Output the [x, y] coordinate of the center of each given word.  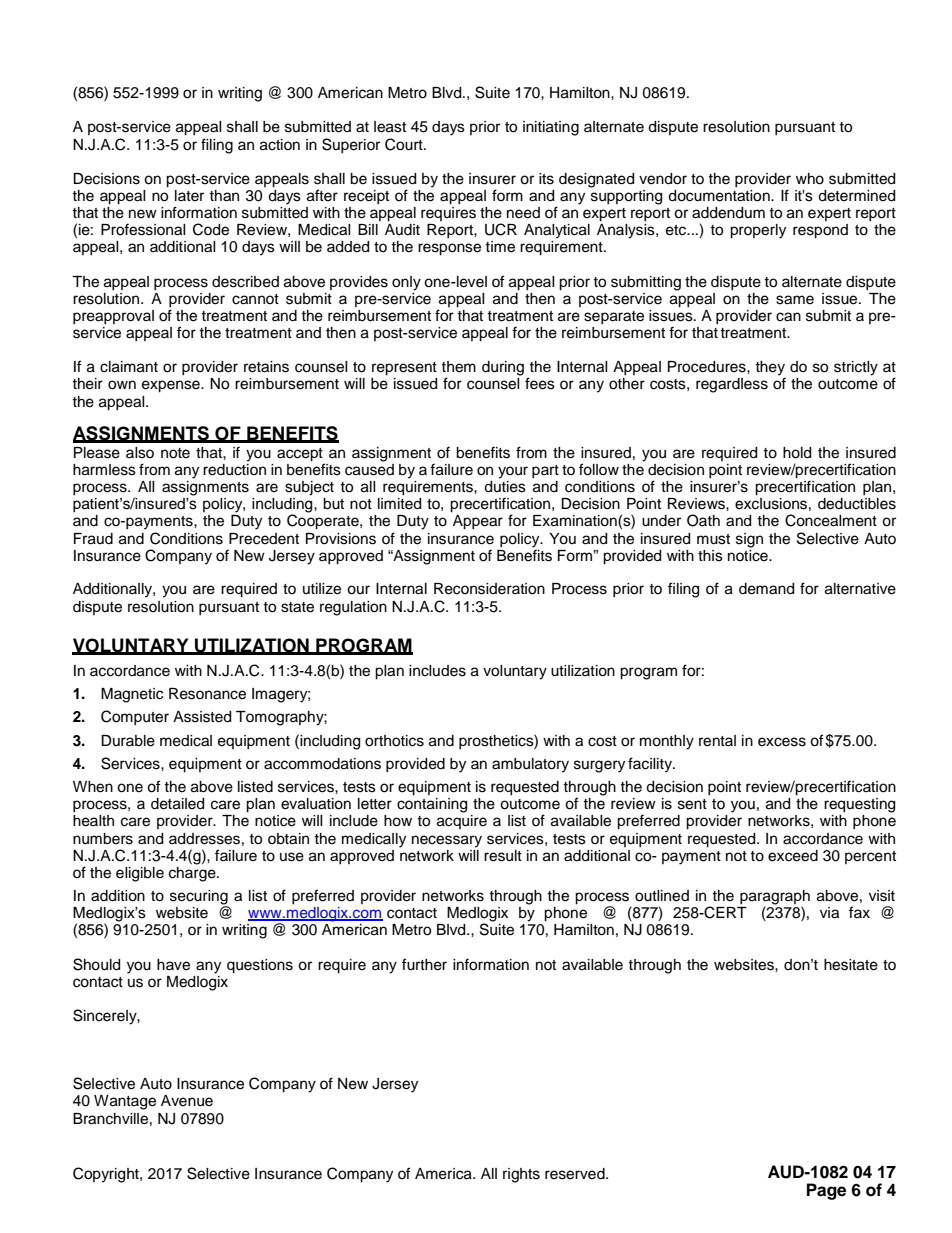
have [173, 965]
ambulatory [530, 765]
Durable [128, 741]
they [770, 369]
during [503, 368]
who [810, 179]
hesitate [851, 965]
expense [172, 386]
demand [766, 589]
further [424, 964]
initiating [551, 128]
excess [782, 742]
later [189, 196]
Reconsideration [489, 589]
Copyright [107, 1175]
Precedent [264, 539]
